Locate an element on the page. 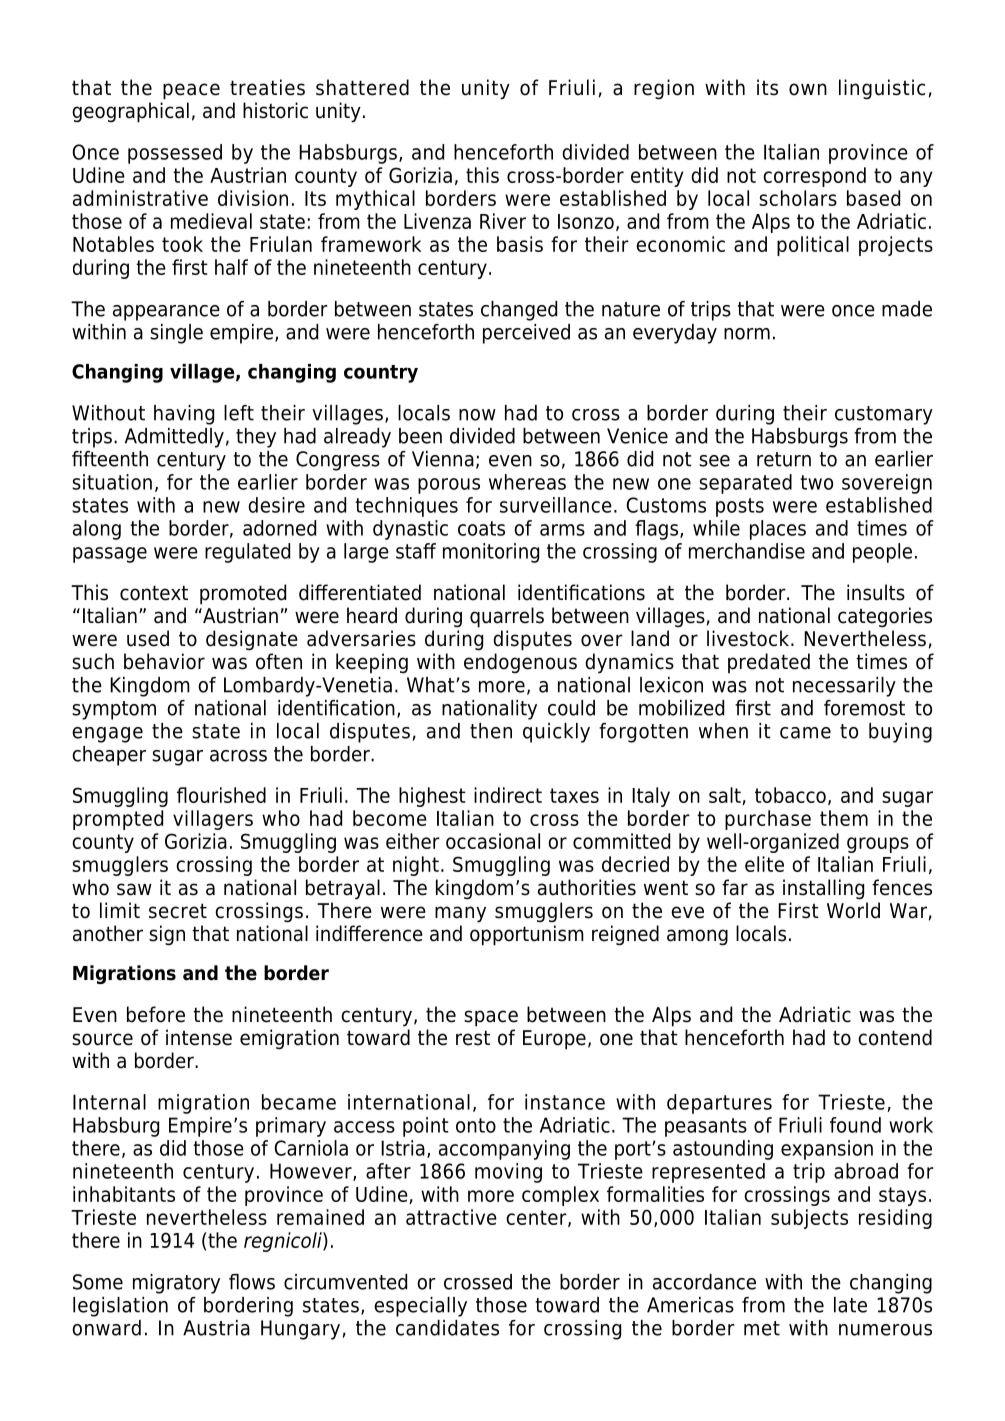  necessarily is located at coordinates (844, 687).
